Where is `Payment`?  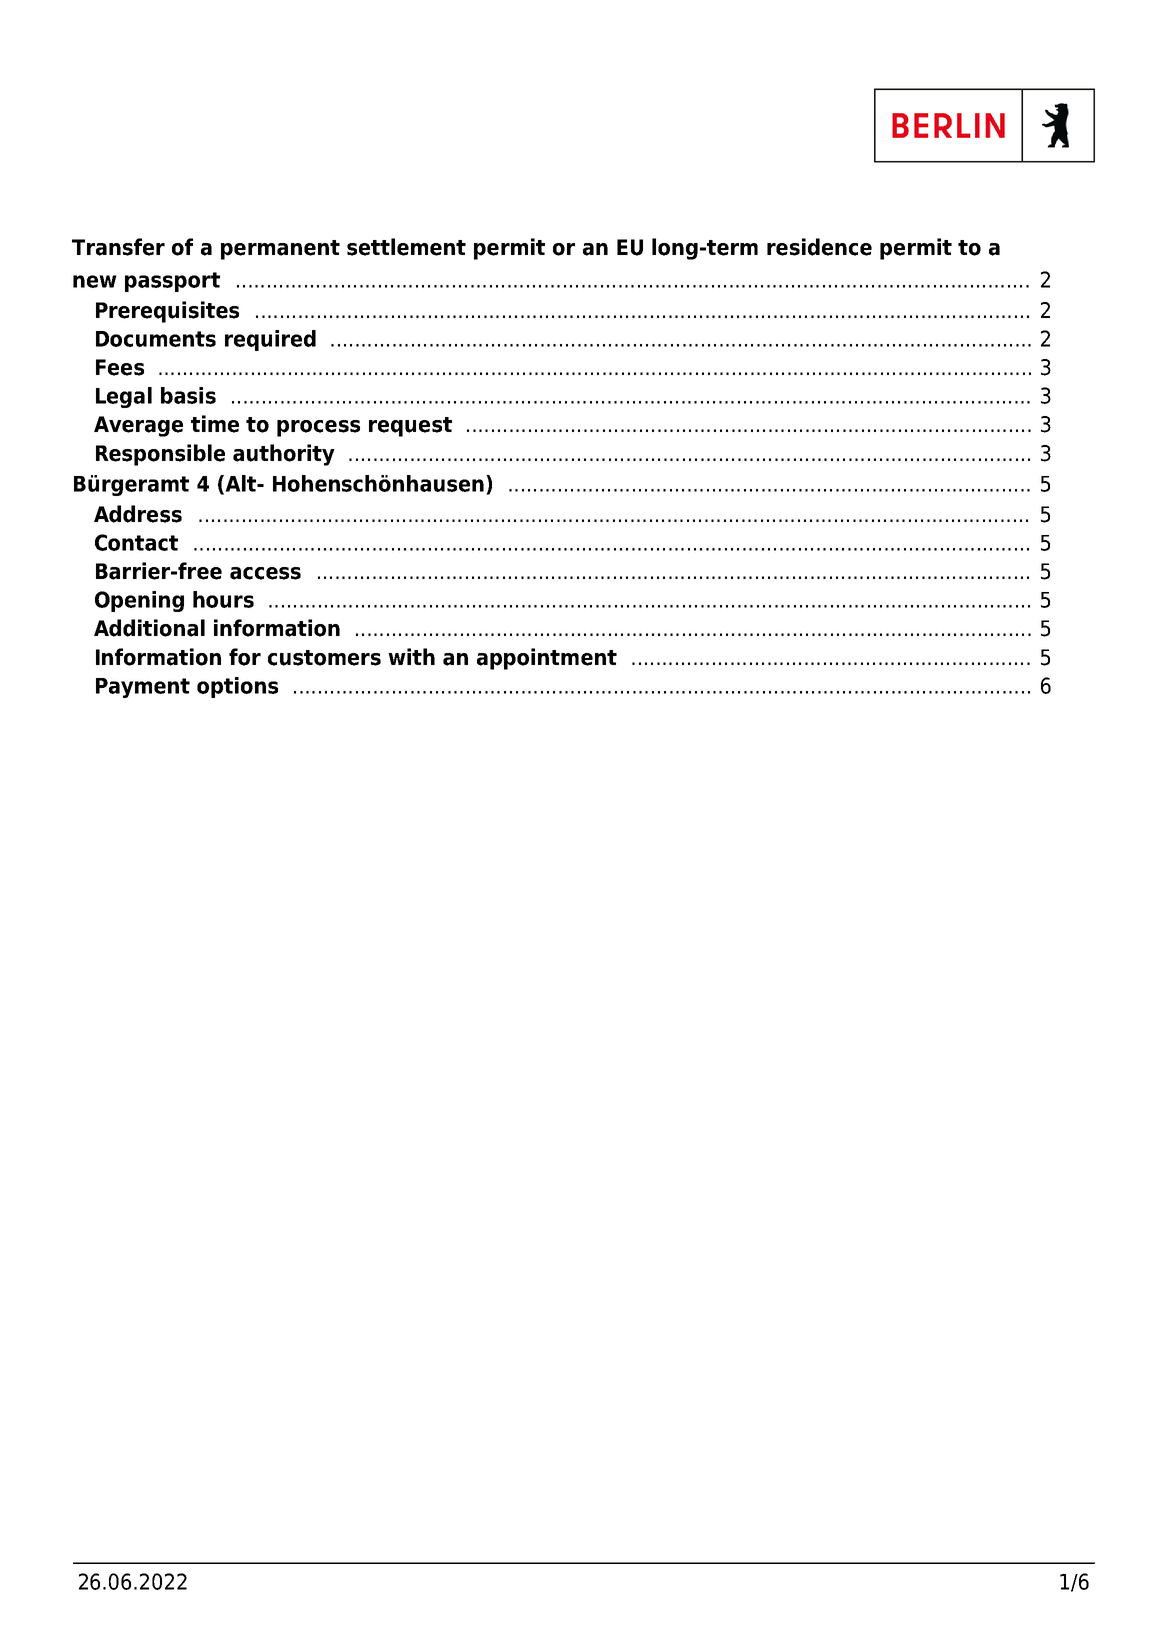
Payment is located at coordinates (143, 688).
